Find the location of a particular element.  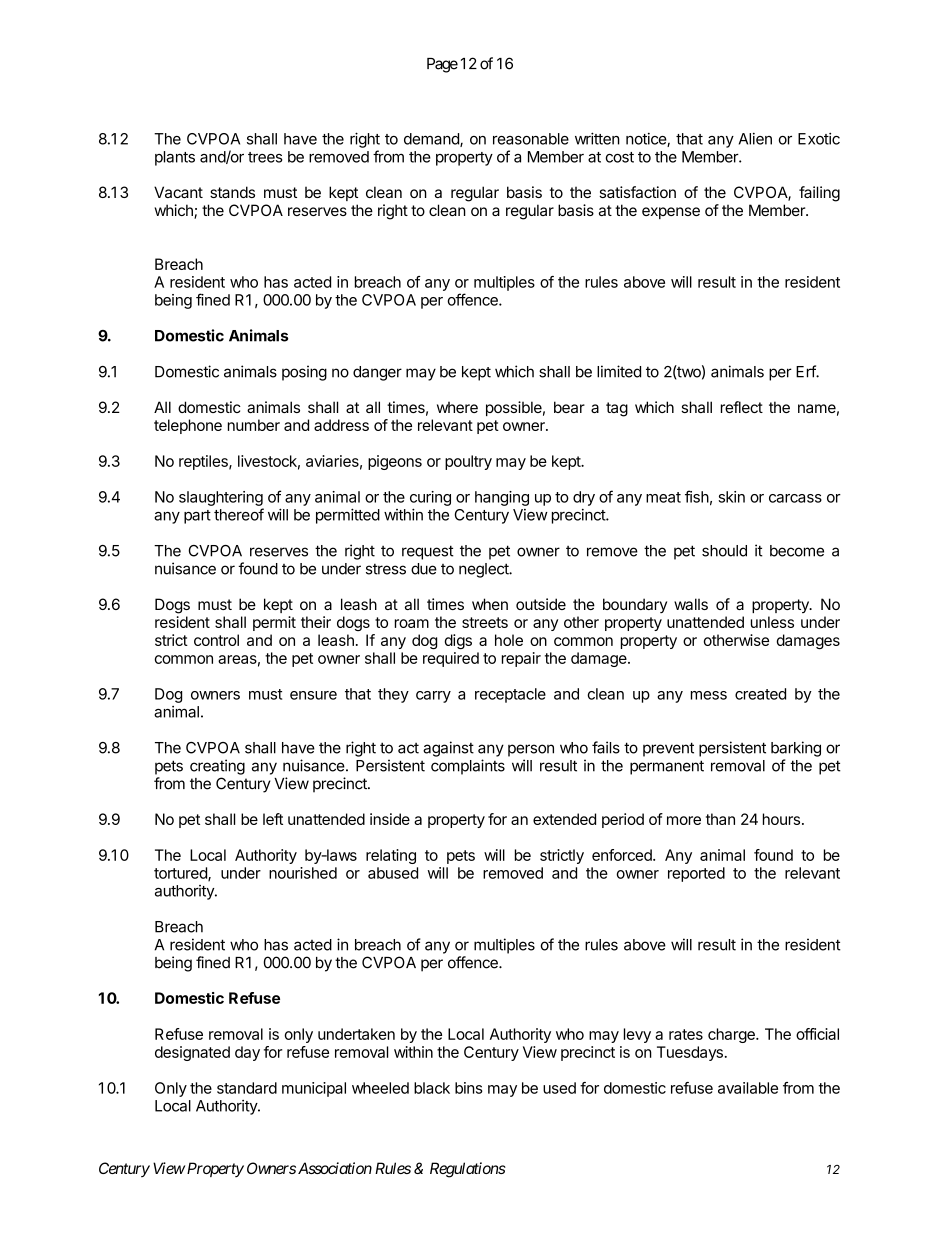

available is located at coordinates (748, 1088).
